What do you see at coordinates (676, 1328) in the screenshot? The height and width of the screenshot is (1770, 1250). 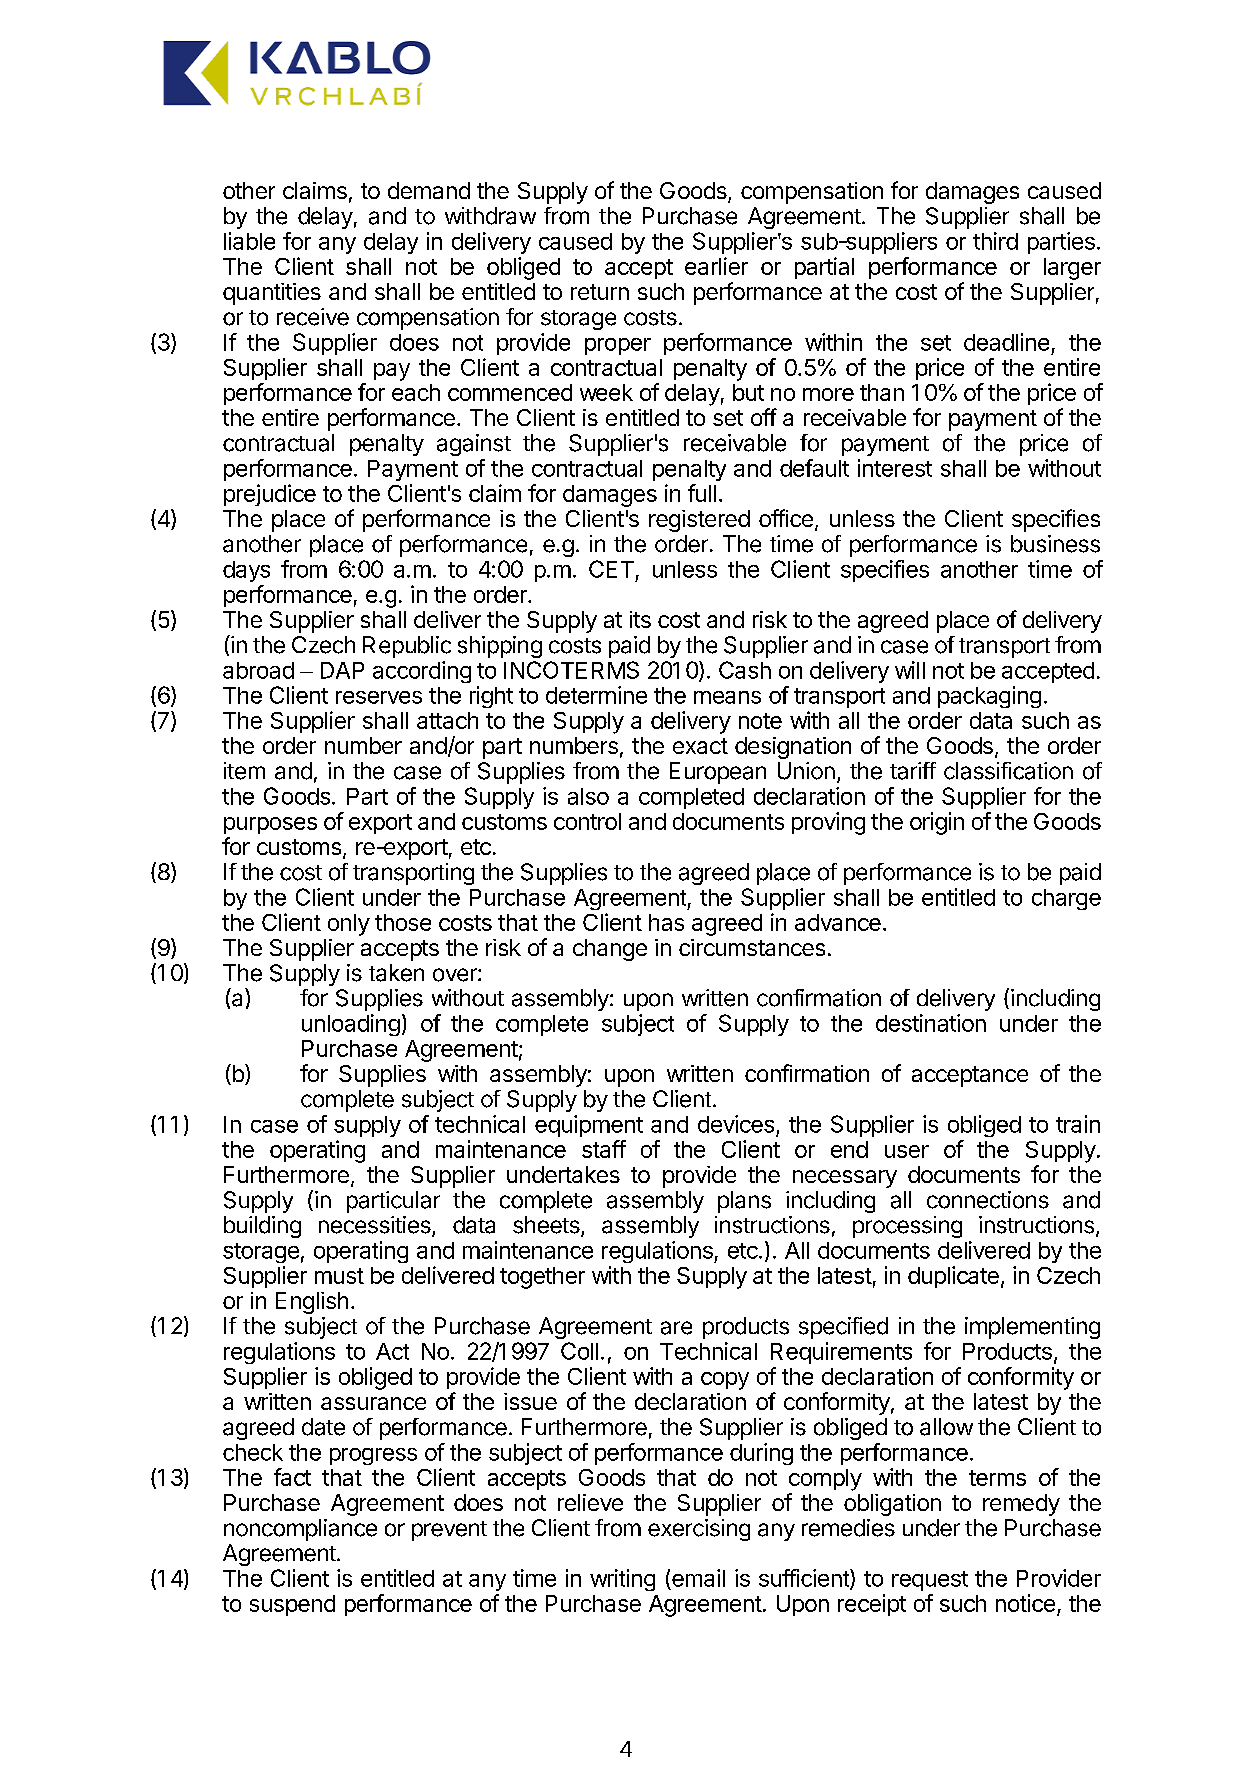 I see `are` at bounding box center [676, 1328].
